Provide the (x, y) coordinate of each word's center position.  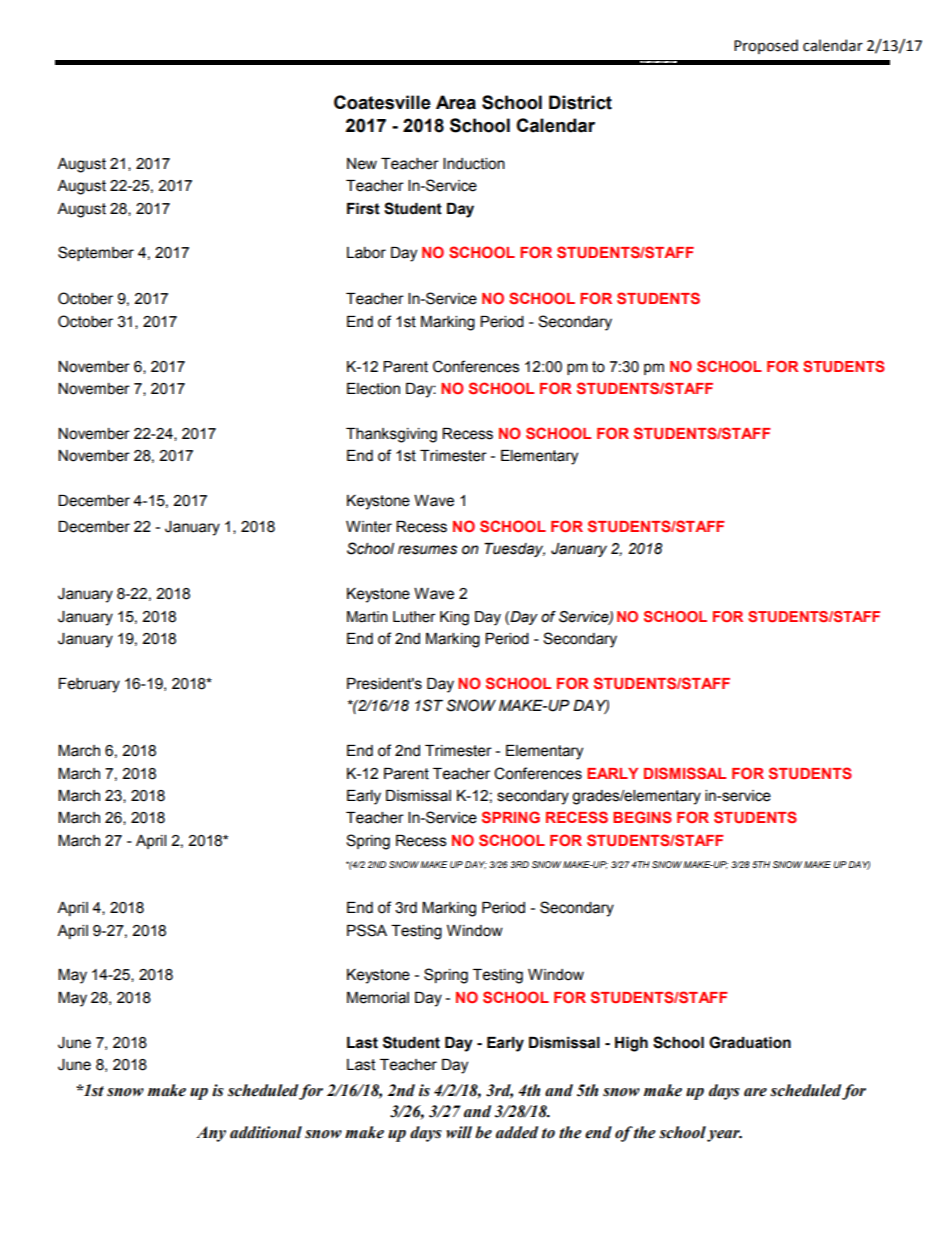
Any (211, 1134)
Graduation (750, 1042)
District (580, 102)
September (96, 253)
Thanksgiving (391, 435)
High (631, 1044)
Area (456, 102)
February (89, 685)
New (362, 164)
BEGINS (642, 817)
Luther (414, 617)
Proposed (766, 46)
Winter (369, 527)
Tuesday (514, 550)
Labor (366, 253)
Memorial (378, 998)
